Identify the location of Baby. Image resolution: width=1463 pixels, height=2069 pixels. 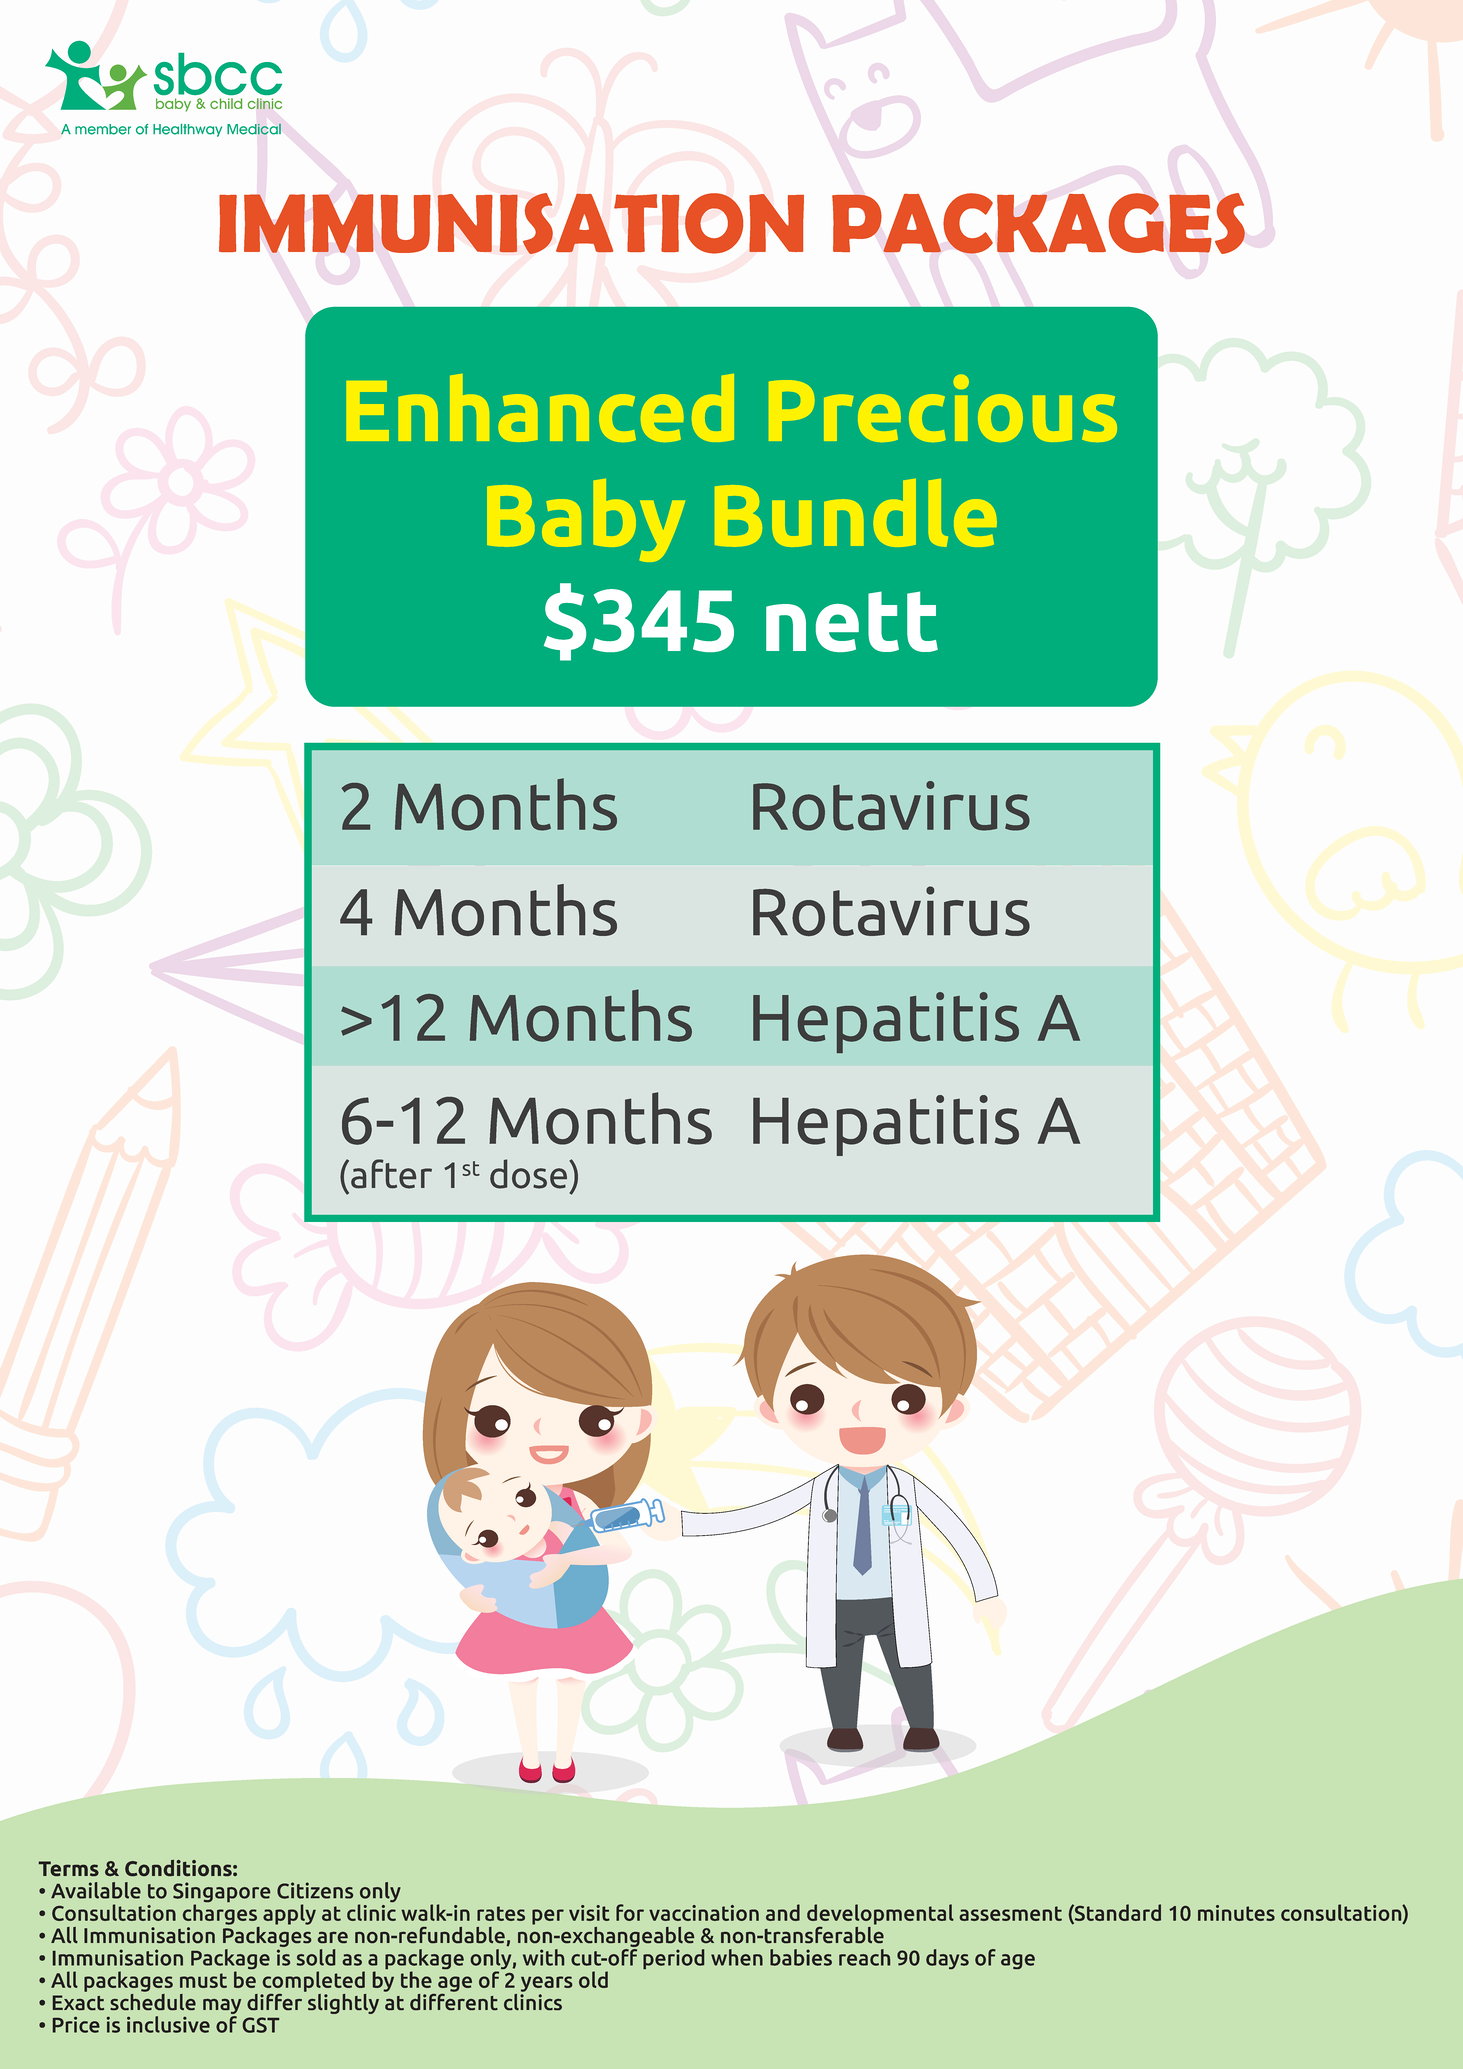
(586, 520).
